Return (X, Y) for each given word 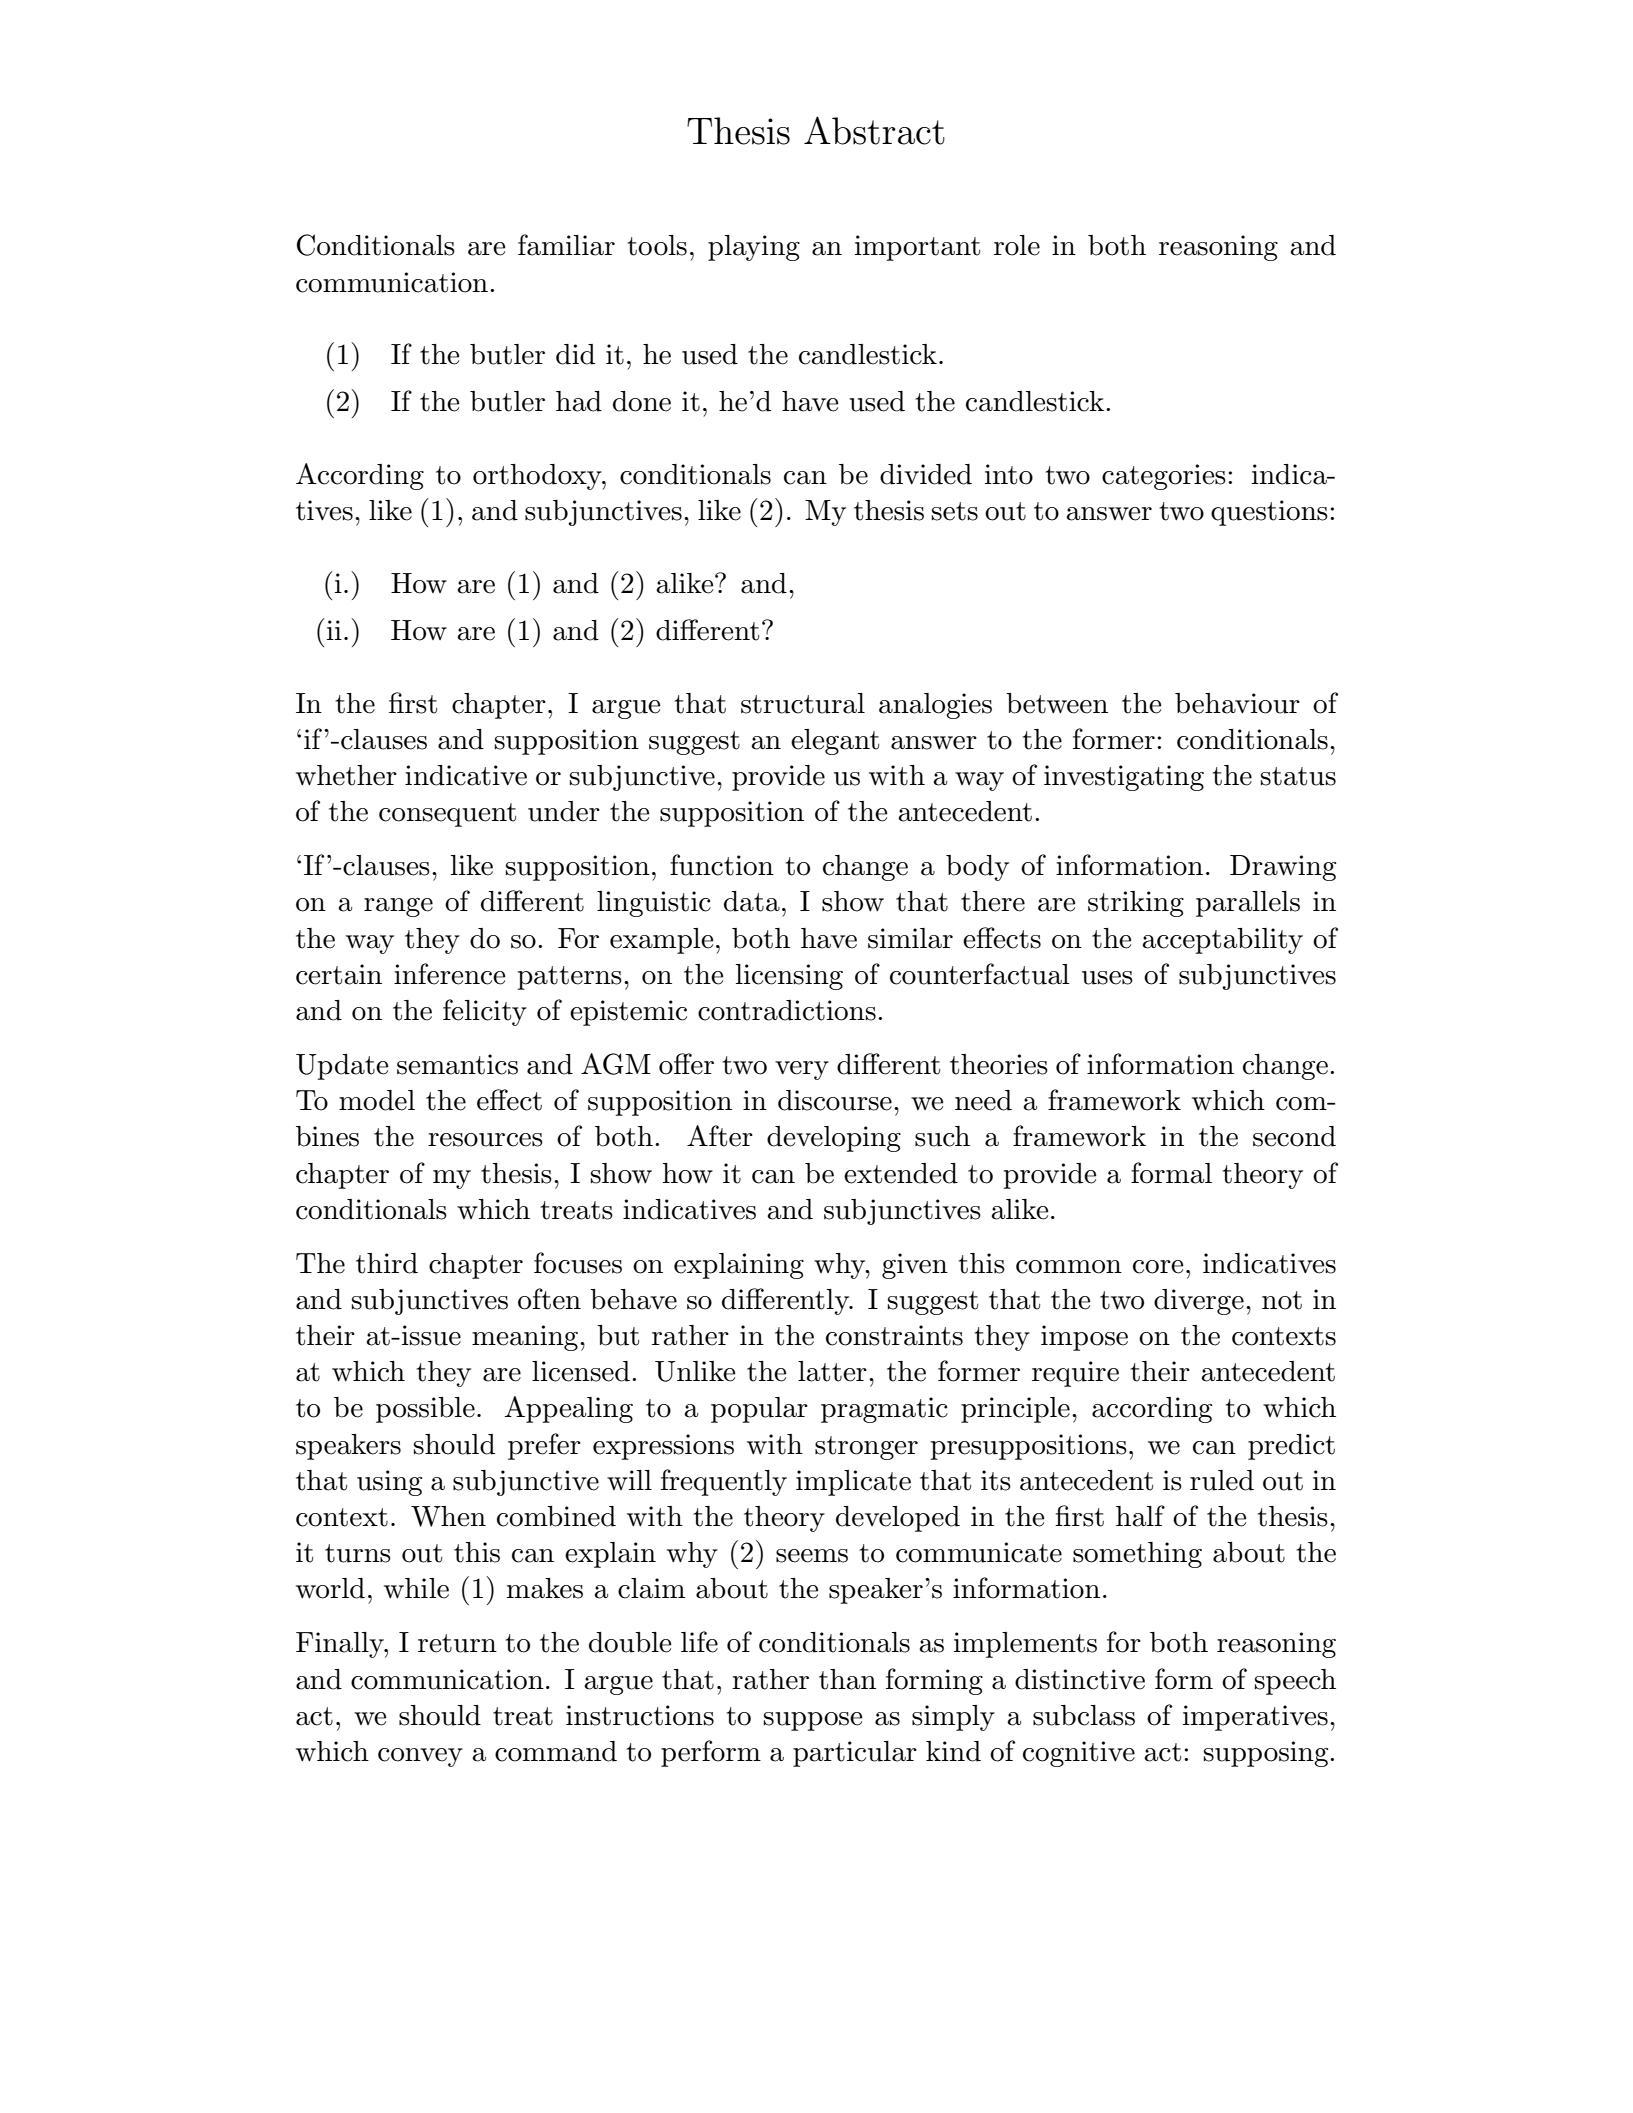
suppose (813, 1721)
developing (834, 1139)
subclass (1084, 1715)
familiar (566, 245)
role (1017, 245)
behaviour (1237, 703)
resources (485, 1140)
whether (346, 775)
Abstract (874, 130)
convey (420, 1757)
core (1158, 1267)
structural (803, 703)
